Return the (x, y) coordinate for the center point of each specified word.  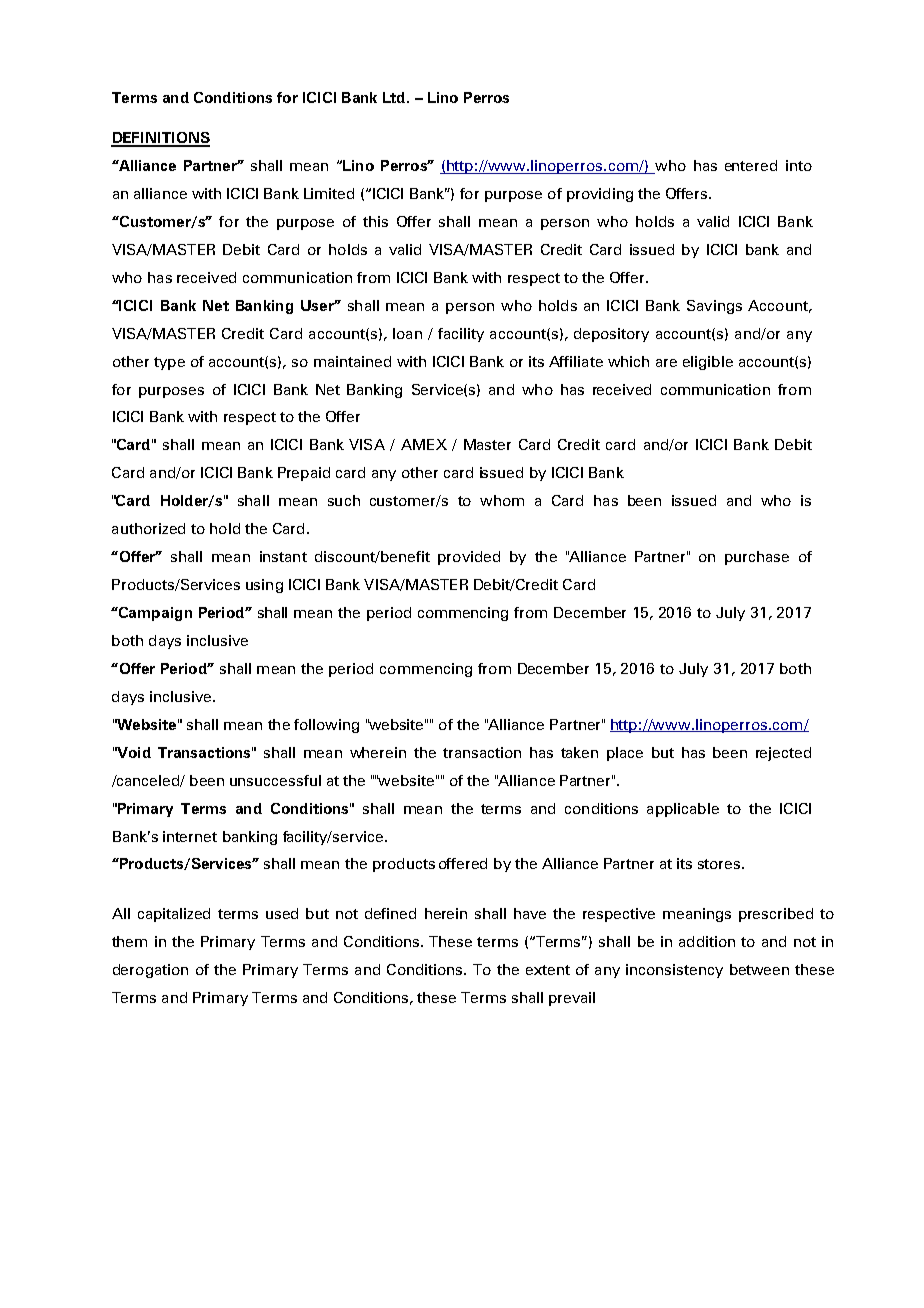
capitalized (174, 915)
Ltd (395, 97)
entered (751, 165)
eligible (708, 363)
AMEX (424, 444)
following (326, 726)
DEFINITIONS (160, 139)
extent (548, 970)
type (169, 363)
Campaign (154, 614)
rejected (783, 754)
